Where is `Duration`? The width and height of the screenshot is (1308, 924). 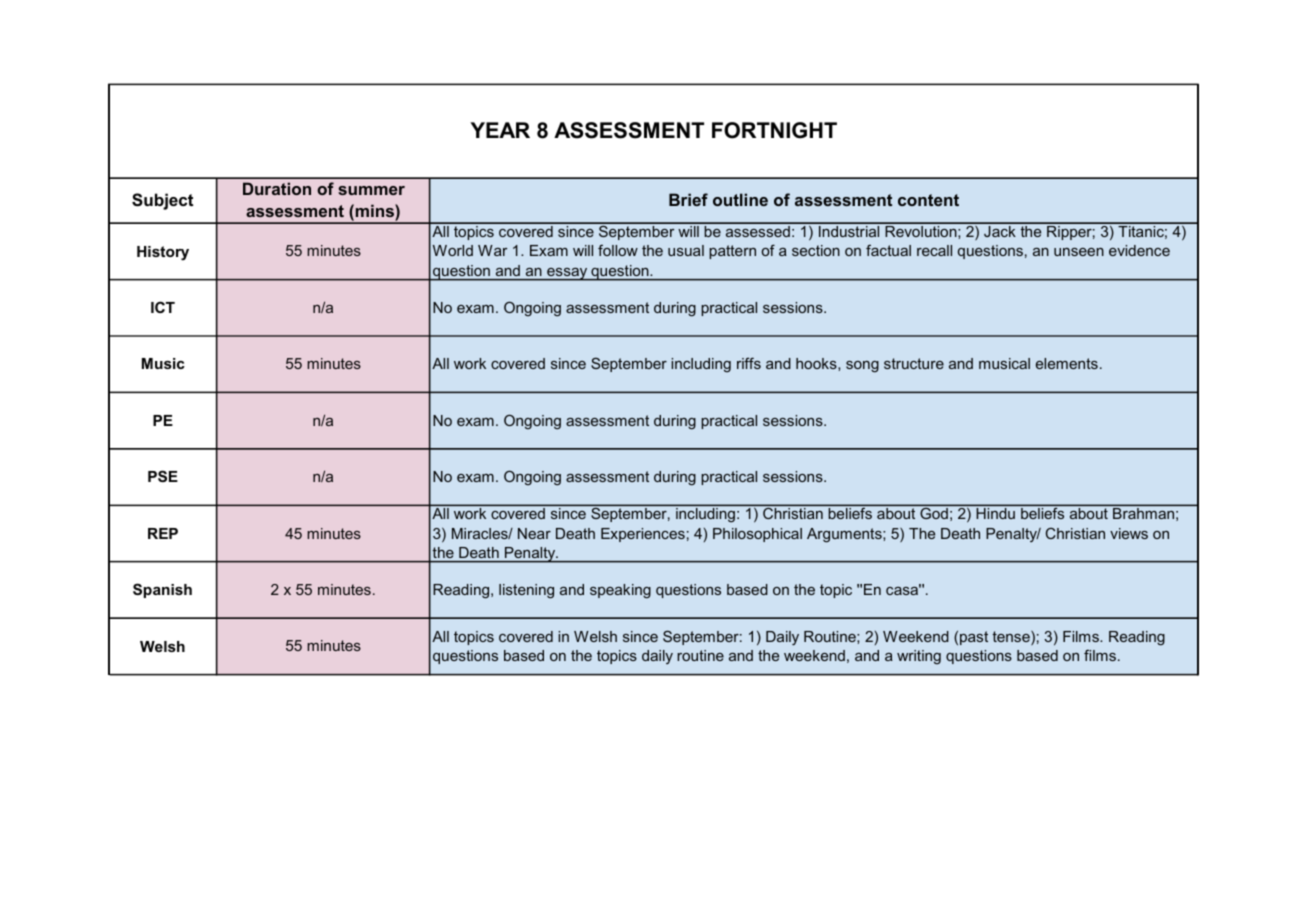 Duration is located at coordinates (277, 188).
